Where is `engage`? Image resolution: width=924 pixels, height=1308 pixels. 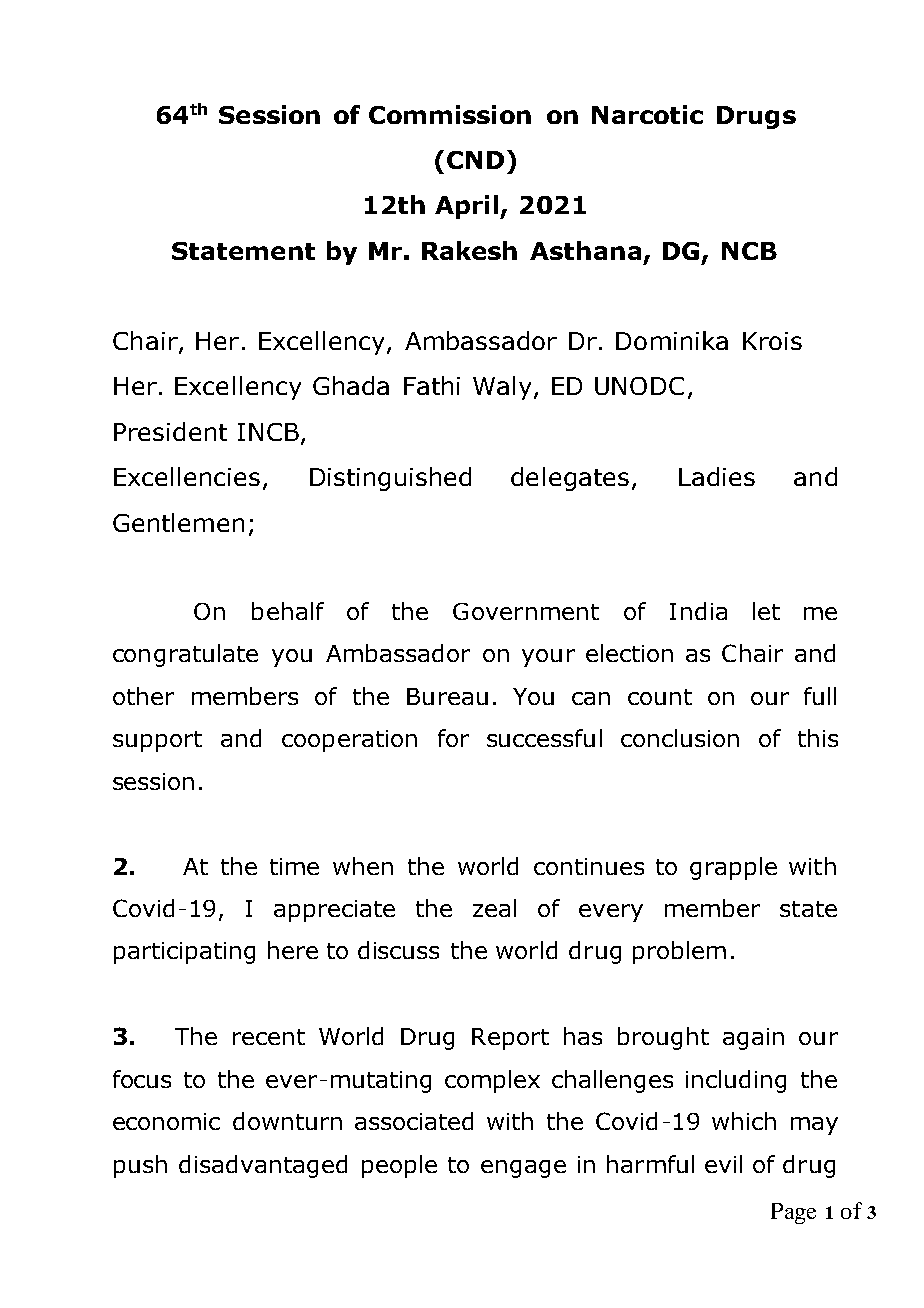
engage is located at coordinates (523, 1169).
